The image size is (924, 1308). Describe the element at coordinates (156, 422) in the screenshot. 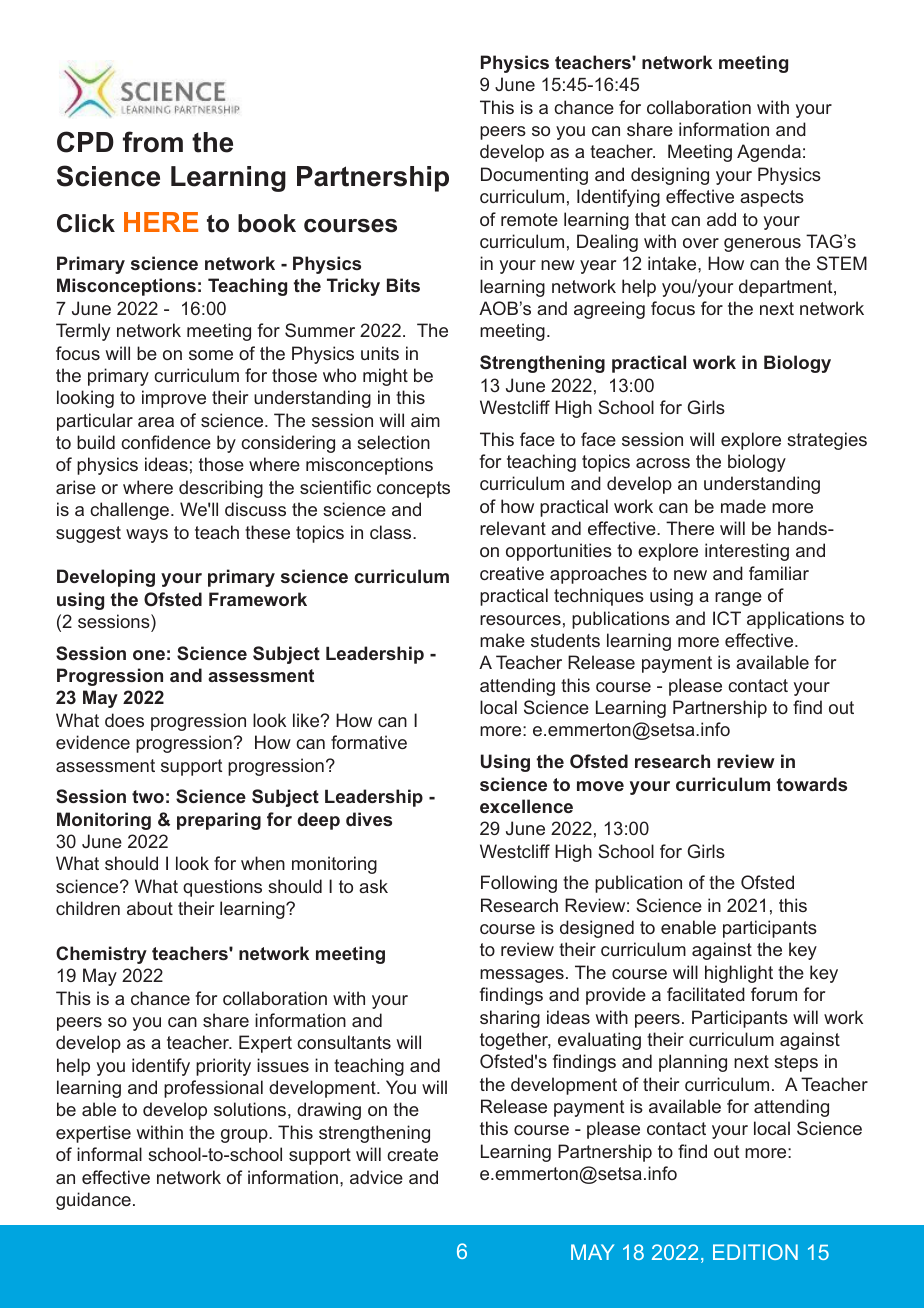

I see `area` at that location.
